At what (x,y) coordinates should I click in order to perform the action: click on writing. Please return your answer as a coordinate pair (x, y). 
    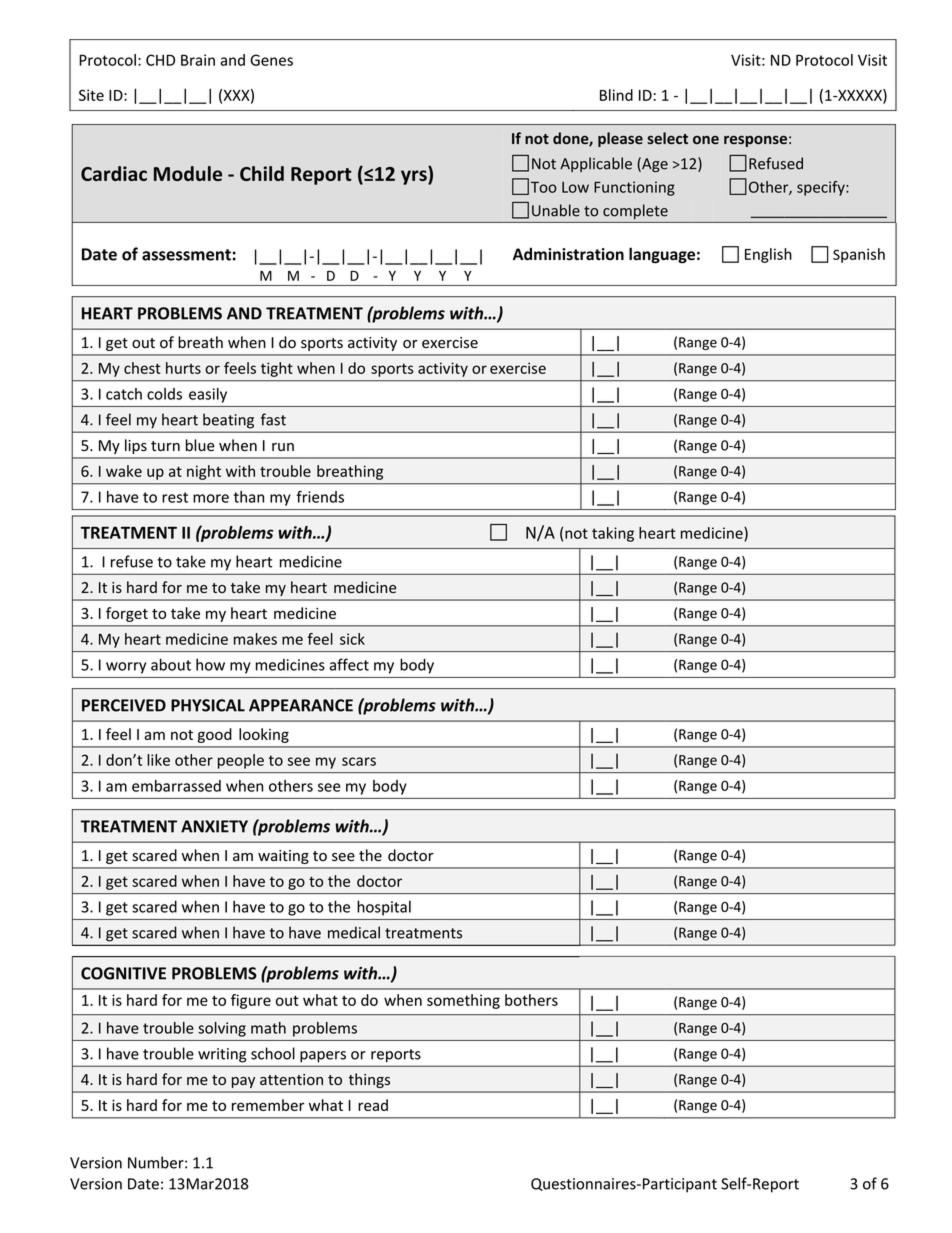
    Looking at the image, I should click on (222, 1055).
